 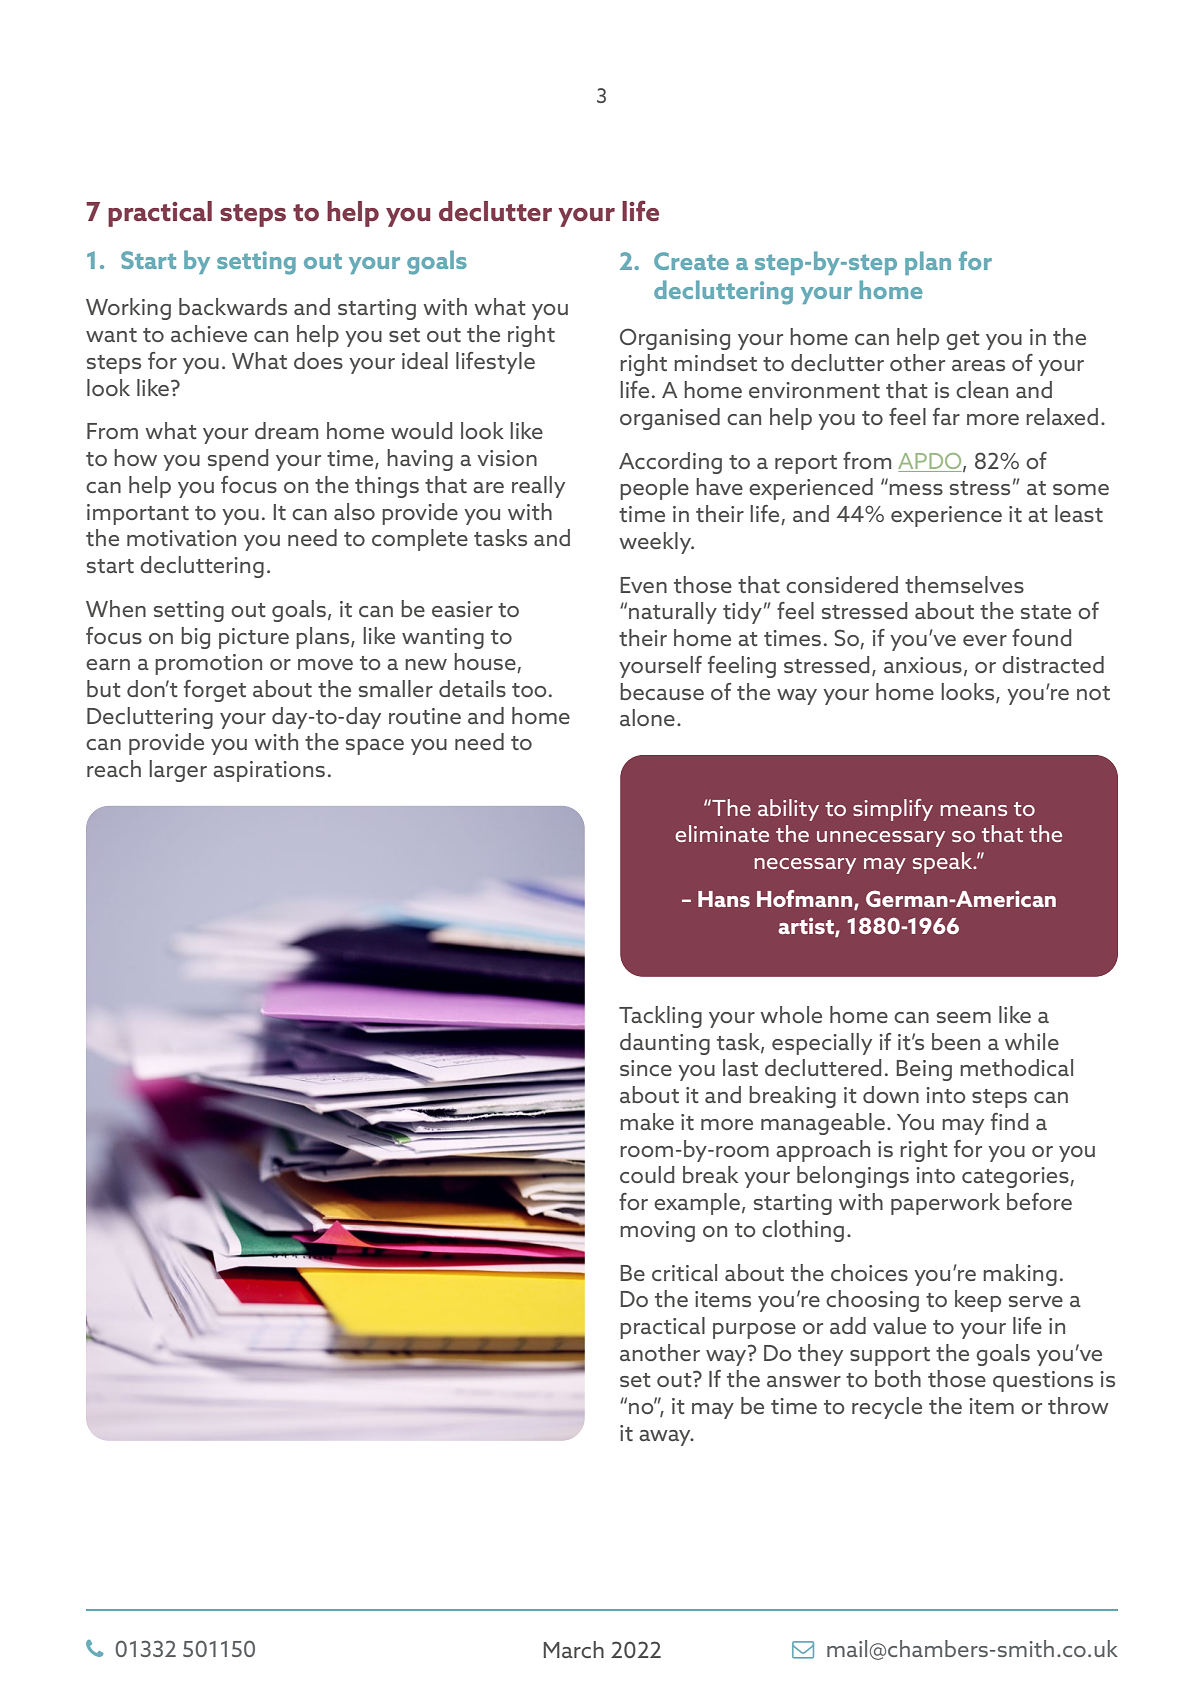 What do you see at coordinates (657, 1231) in the screenshot?
I see `moving` at bounding box center [657, 1231].
